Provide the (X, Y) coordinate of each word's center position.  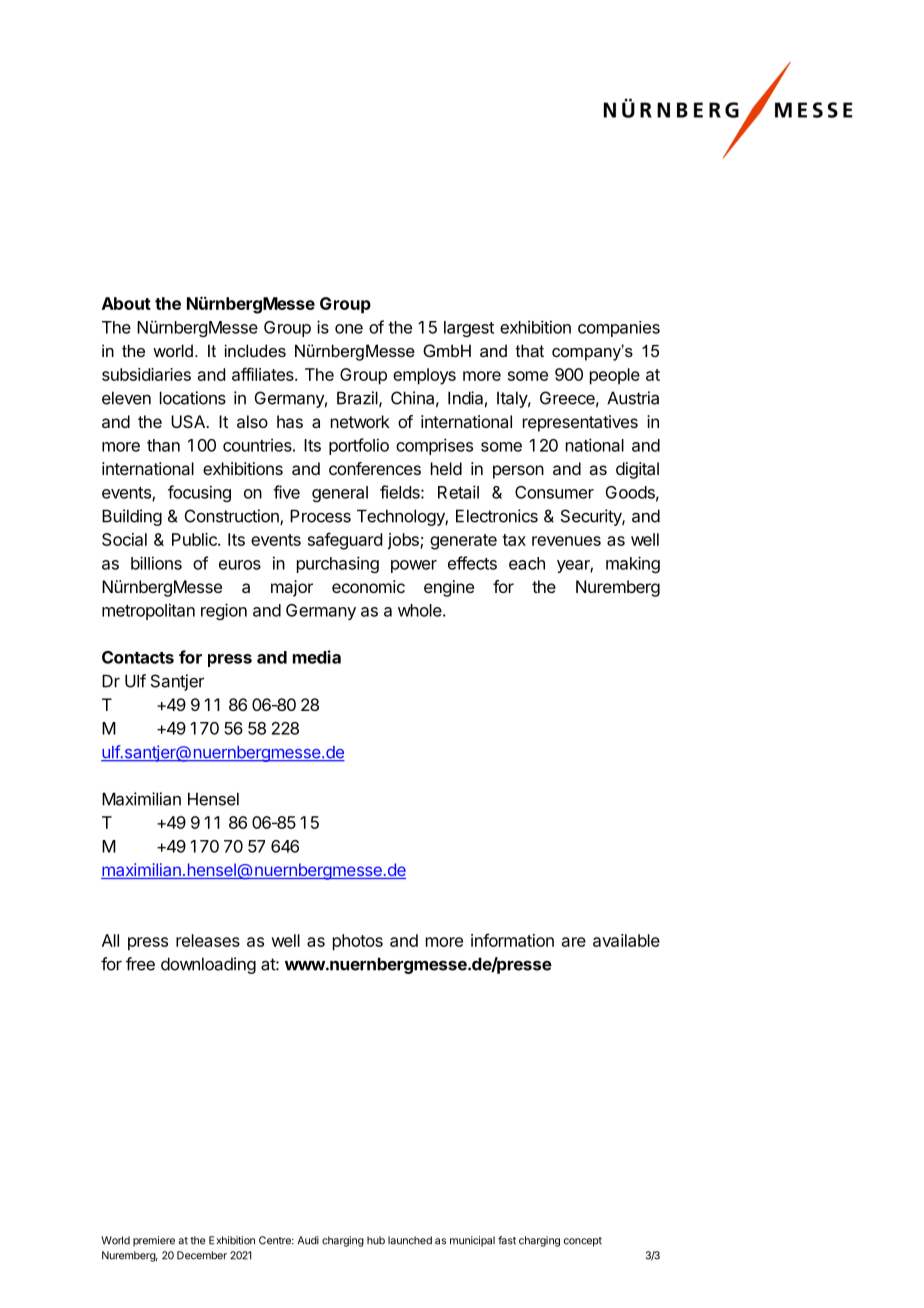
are (574, 942)
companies (619, 329)
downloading (208, 965)
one (349, 329)
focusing (199, 493)
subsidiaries (146, 374)
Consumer (554, 492)
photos (358, 942)
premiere (154, 1241)
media (317, 657)
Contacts (138, 657)
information (512, 940)
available (626, 940)
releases (208, 940)
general (340, 494)
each (527, 563)
